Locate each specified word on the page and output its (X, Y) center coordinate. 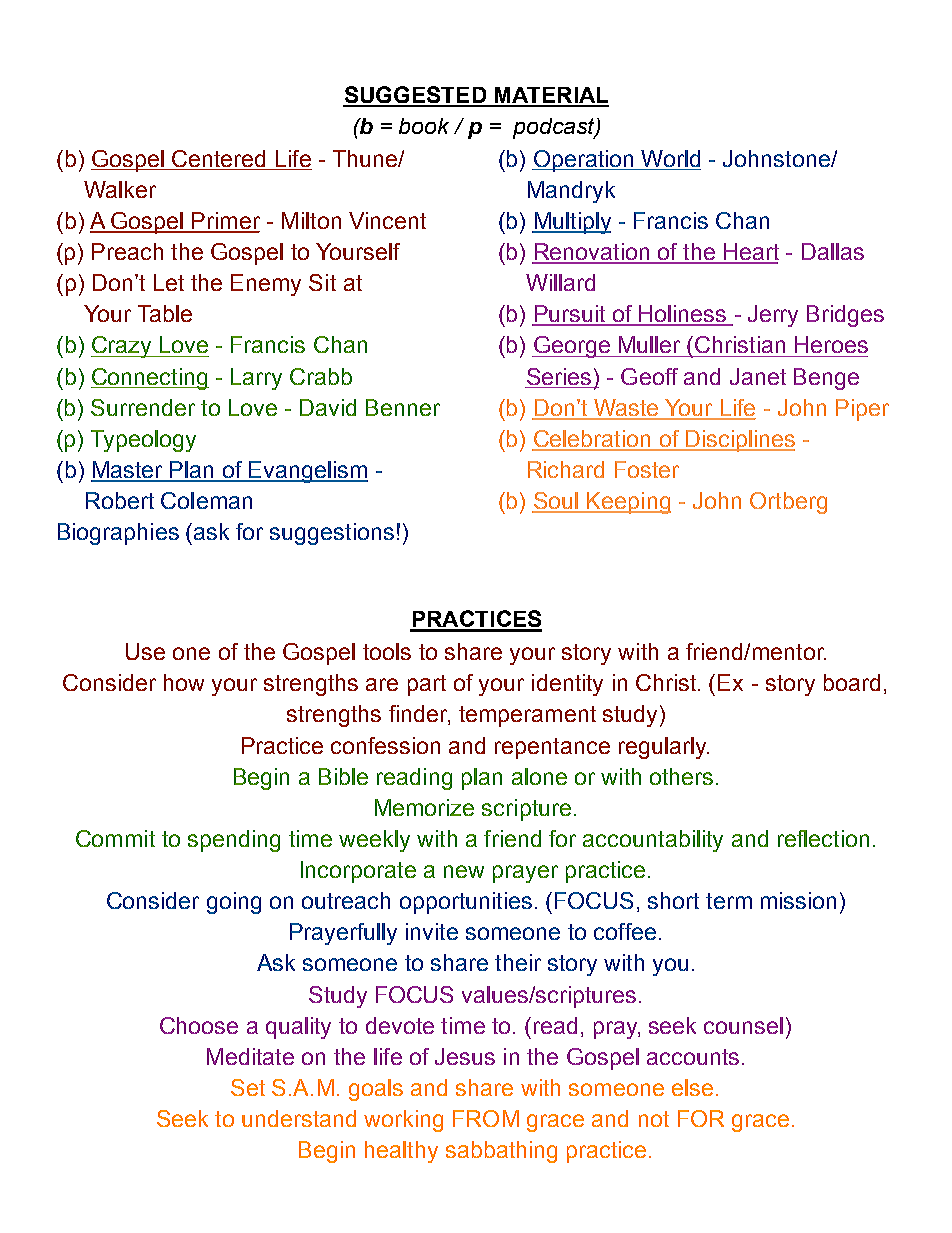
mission (798, 900)
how (184, 682)
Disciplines (739, 441)
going (234, 903)
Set (248, 1087)
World (670, 158)
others (681, 776)
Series (559, 376)
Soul (556, 502)
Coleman (206, 500)
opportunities (466, 903)
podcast (555, 128)
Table (165, 313)
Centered (218, 158)
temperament (527, 716)
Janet (758, 376)
